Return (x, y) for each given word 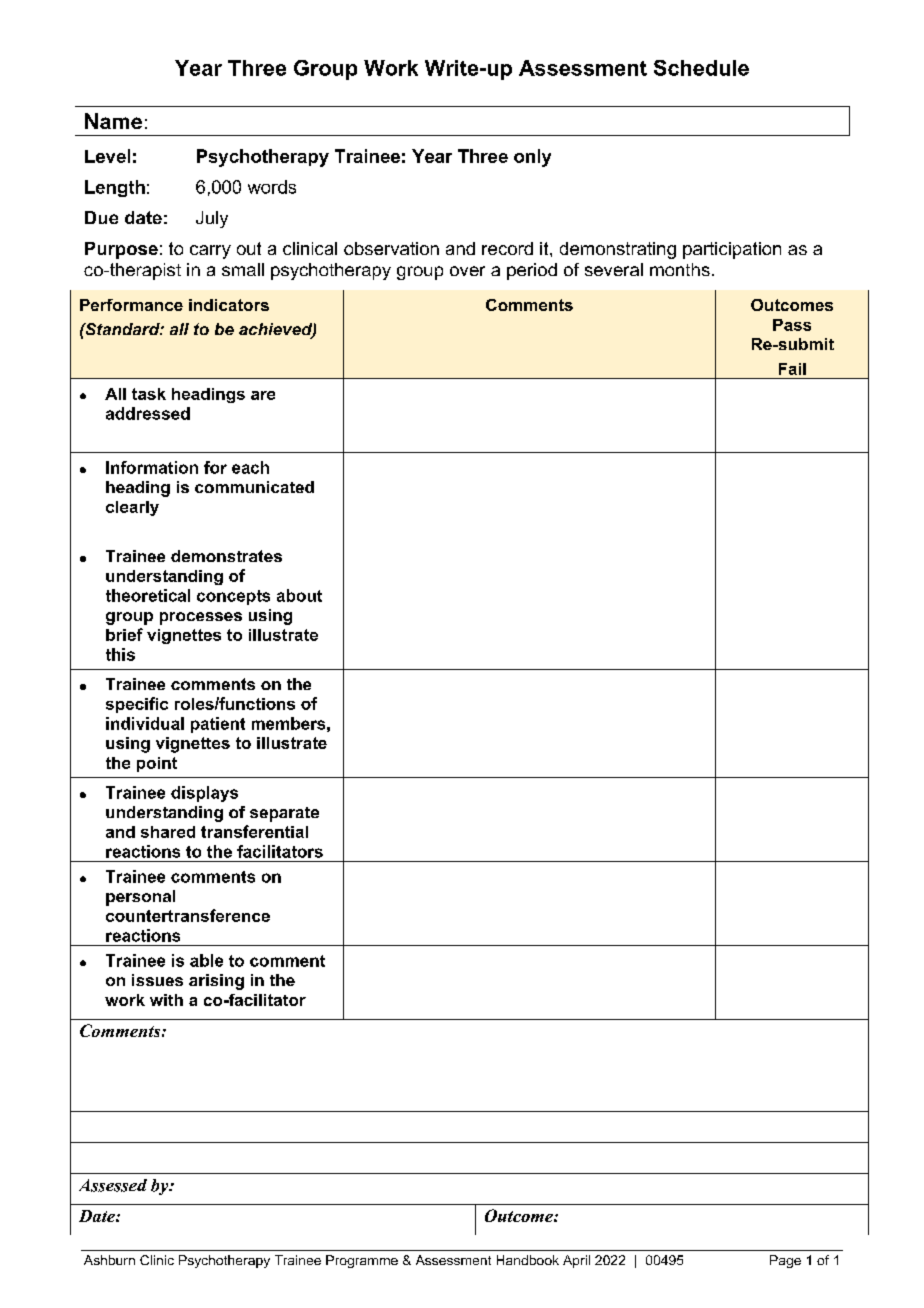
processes (201, 618)
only (532, 158)
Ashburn (109, 1260)
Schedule (701, 68)
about (299, 595)
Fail (792, 369)
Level (107, 156)
